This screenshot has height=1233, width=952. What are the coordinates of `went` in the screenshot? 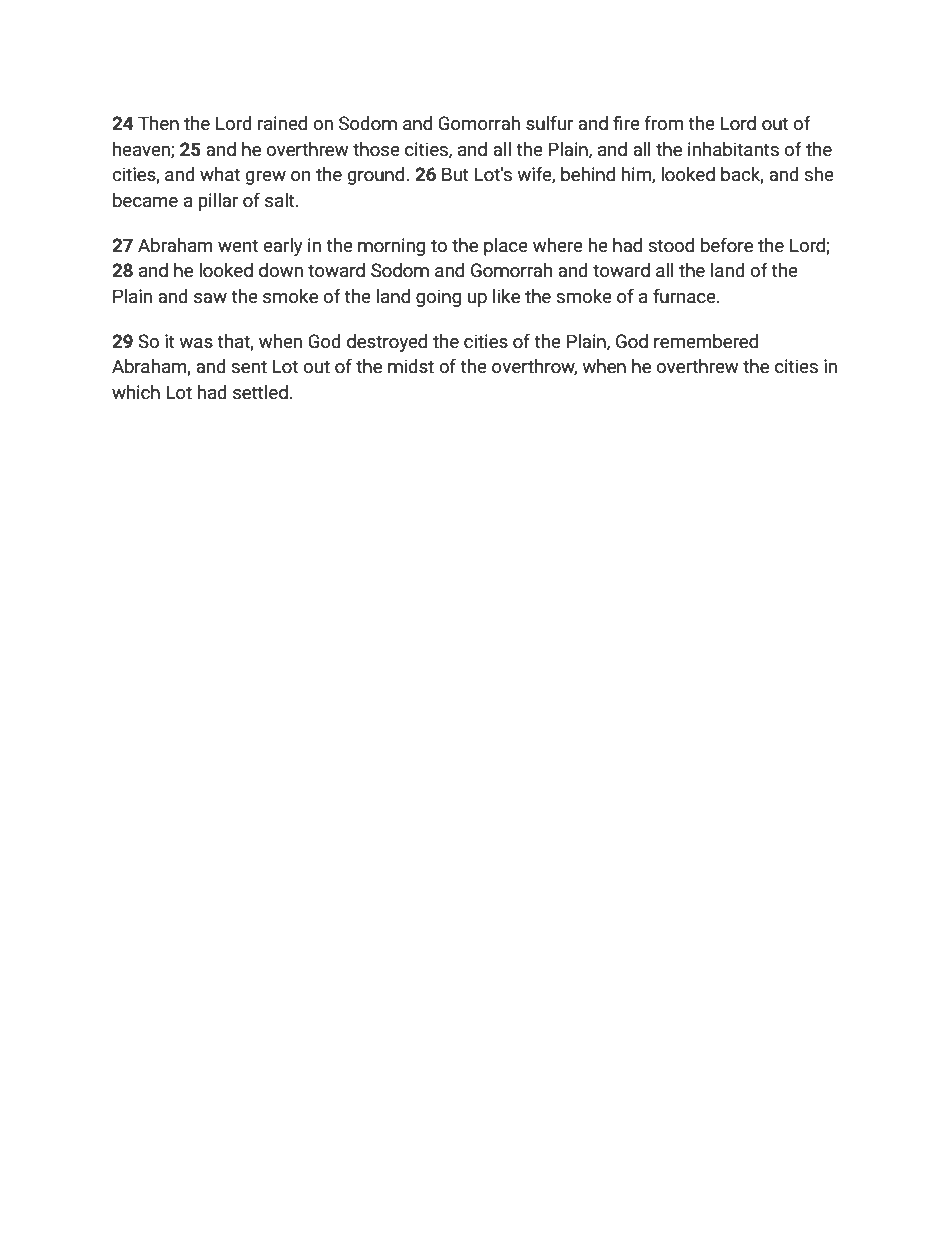 It's located at (238, 245).
